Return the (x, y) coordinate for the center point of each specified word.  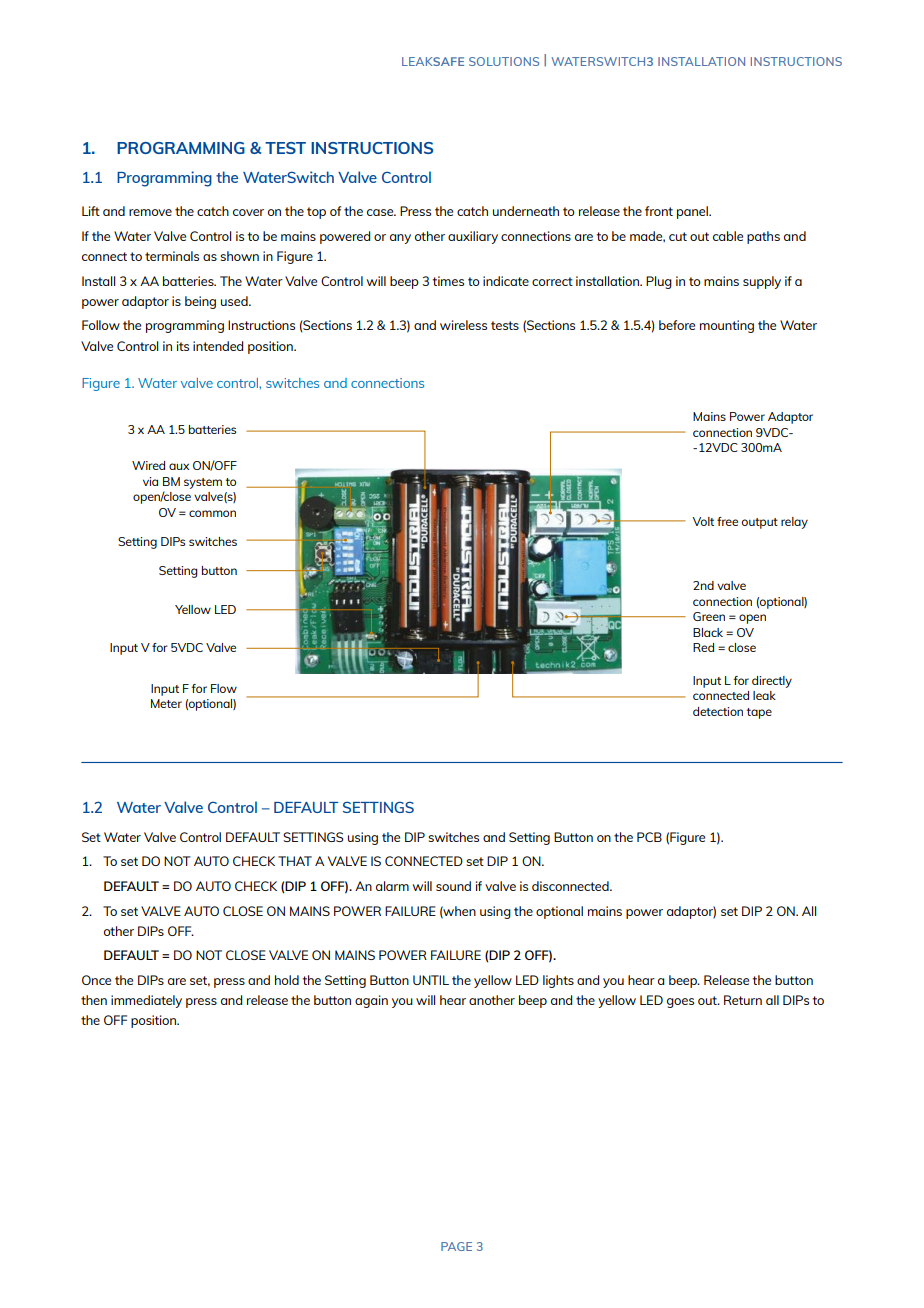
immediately (146, 1001)
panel (693, 212)
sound (453, 886)
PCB (649, 837)
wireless (463, 325)
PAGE (456, 1246)
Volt (703, 521)
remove (150, 212)
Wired (148, 465)
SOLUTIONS (504, 61)
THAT (295, 861)
